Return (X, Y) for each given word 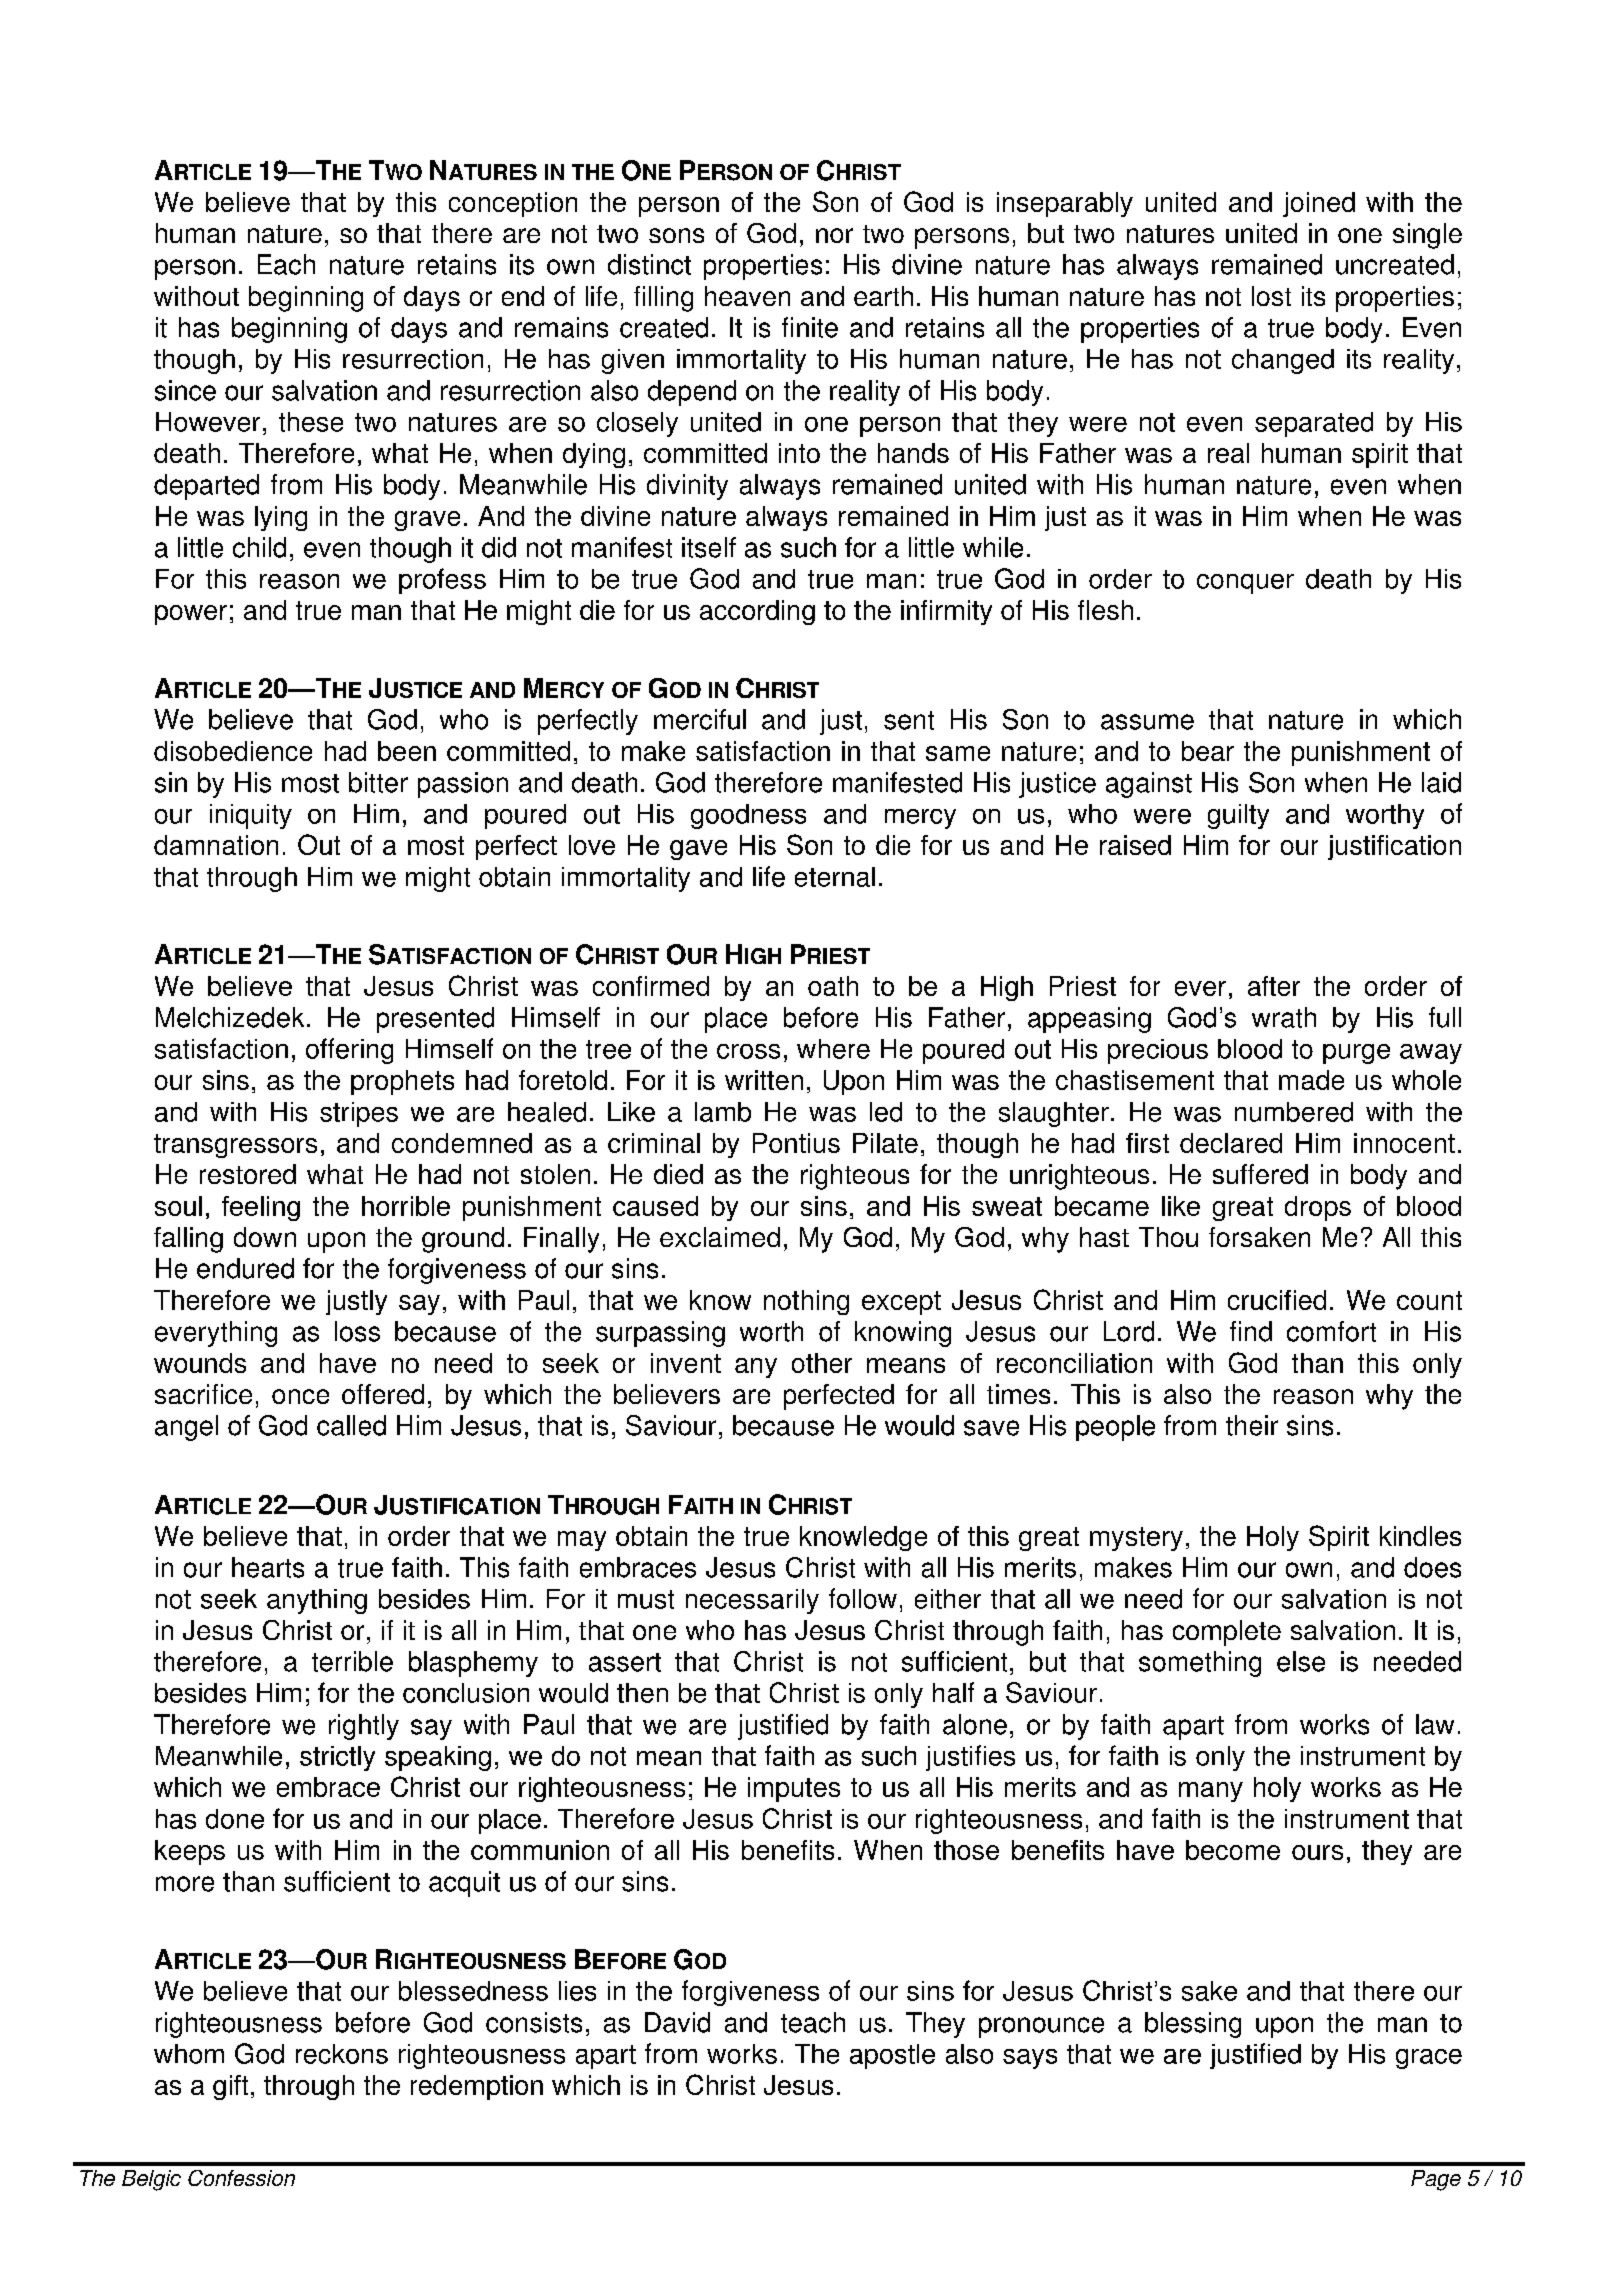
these (311, 422)
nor (834, 235)
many (1211, 1792)
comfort (1331, 1331)
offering (349, 1051)
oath (833, 986)
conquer (1245, 584)
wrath (1284, 1017)
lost (1271, 296)
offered (383, 1394)
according (757, 612)
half (953, 1692)
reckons (342, 2054)
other (822, 1363)
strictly (337, 1758)
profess (442, 581)
